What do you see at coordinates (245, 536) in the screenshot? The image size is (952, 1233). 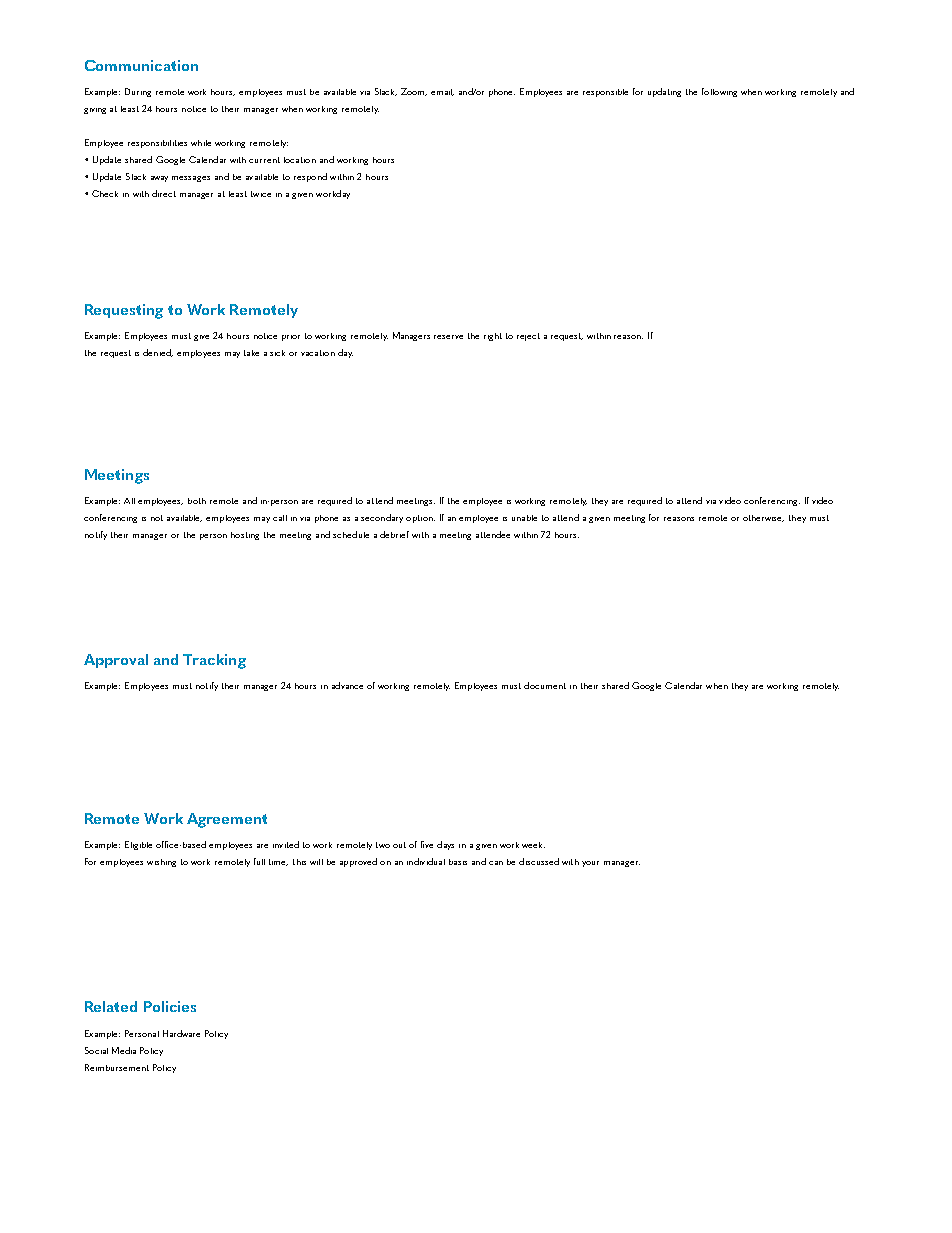 I see `hosting` at bounding box center [245, 536].
